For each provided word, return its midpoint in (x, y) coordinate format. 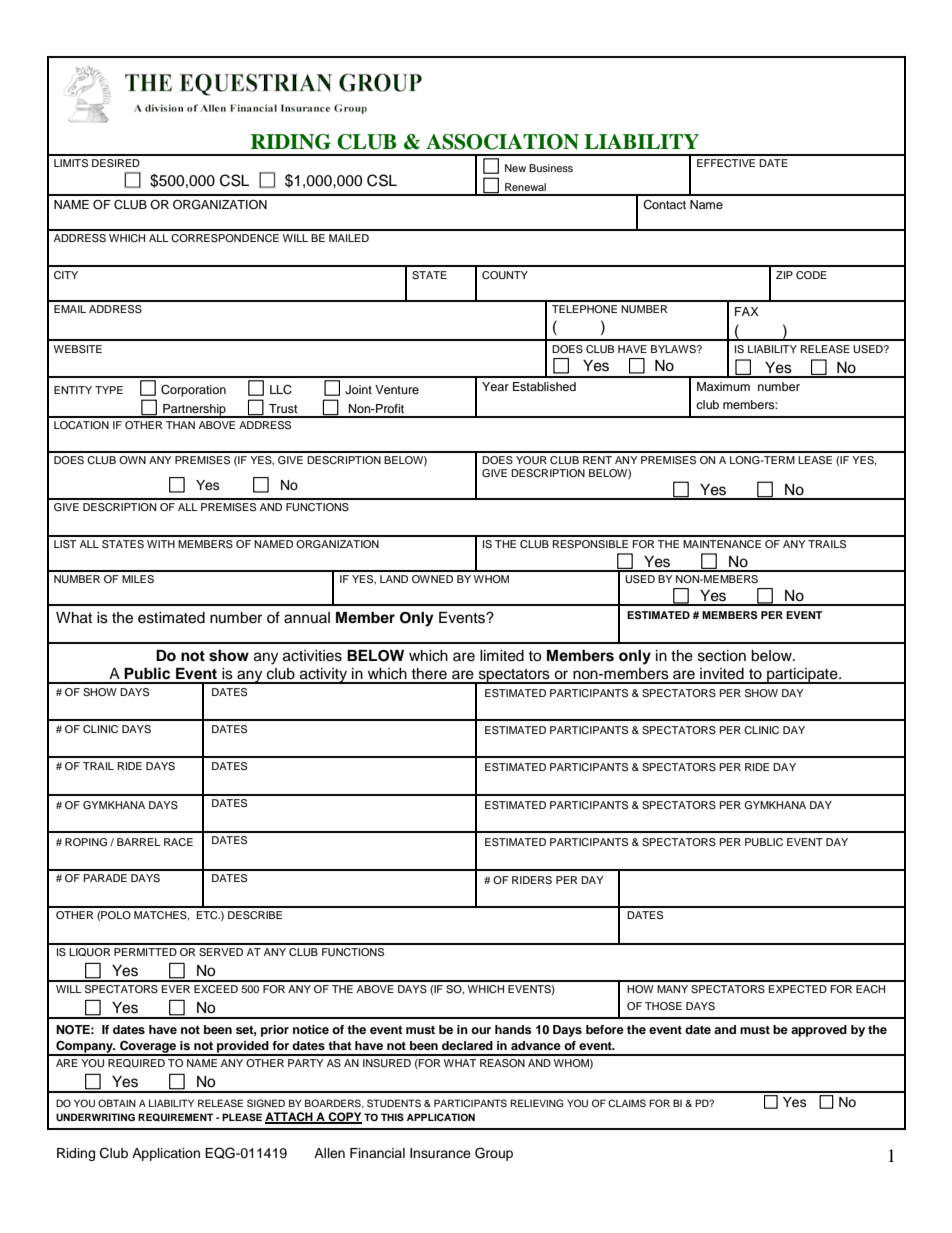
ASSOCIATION (502, 142)
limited (502, 656)
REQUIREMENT (175, 1117)
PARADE (105, 878)
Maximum (723, 386)
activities (312, 656)
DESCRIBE (255, 915)
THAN (180, 425)
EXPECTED (798, 989)
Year (495, 386)
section (722, 656)
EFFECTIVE (726, 163)
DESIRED (116, 163)
